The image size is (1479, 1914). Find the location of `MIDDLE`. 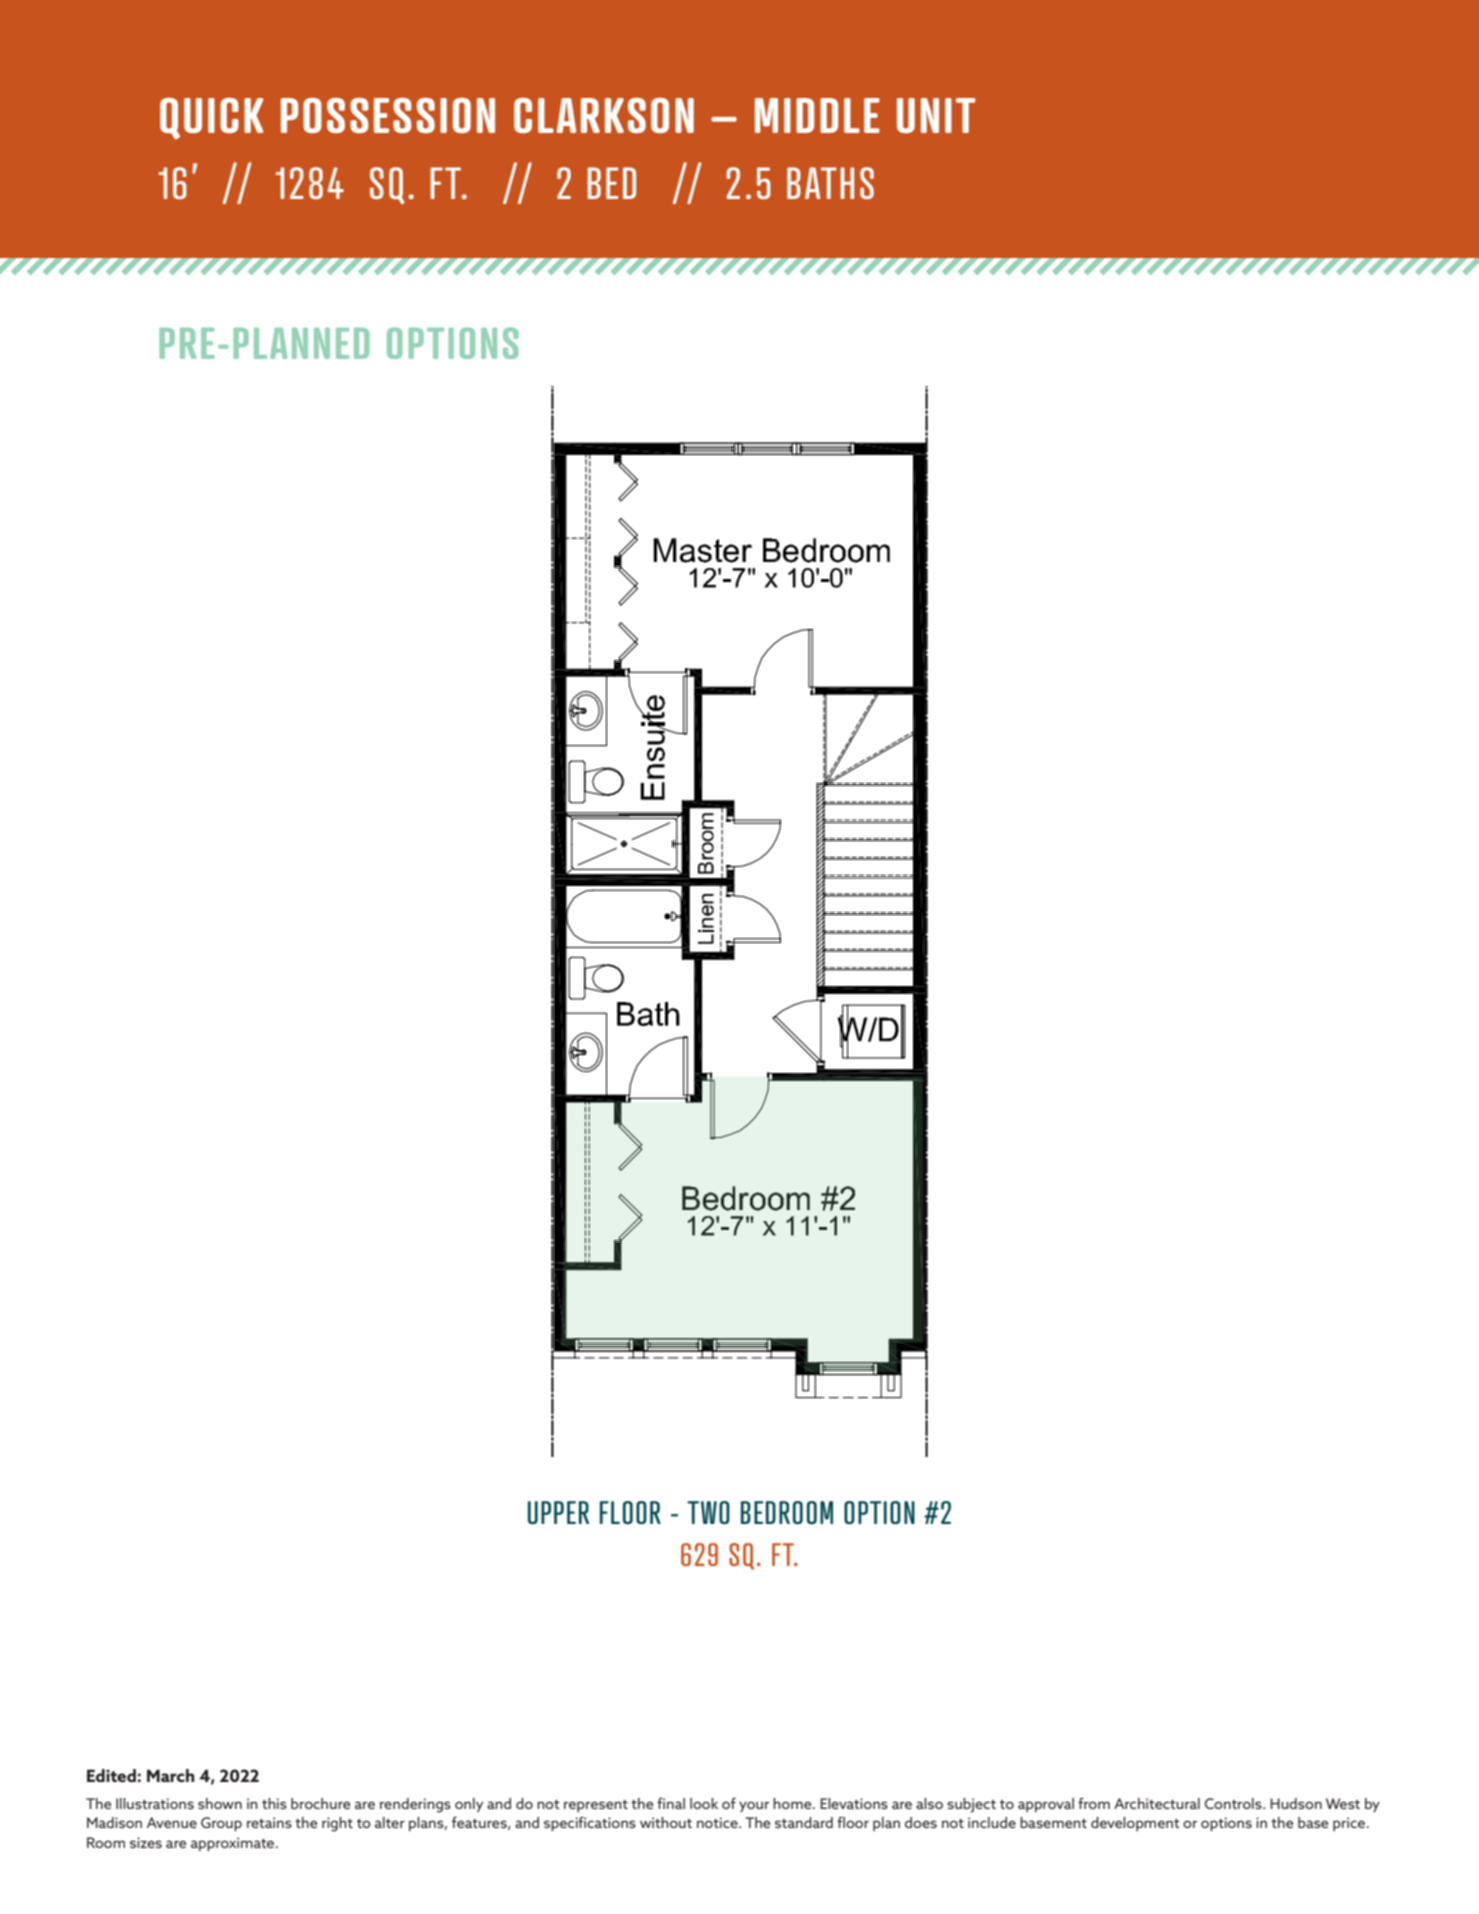

MIDDLE is located at coordinates (817, 115).
